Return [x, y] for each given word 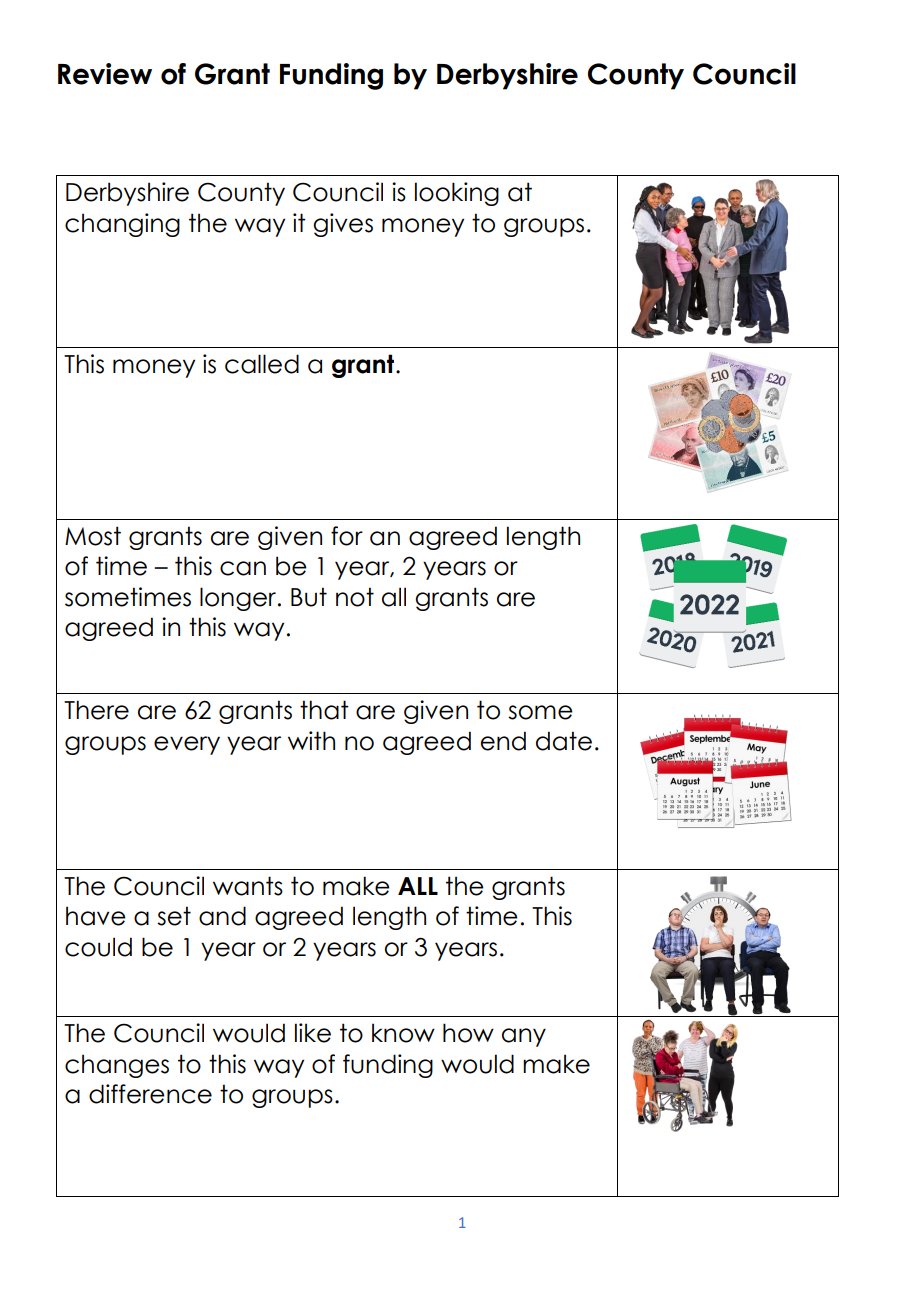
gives [343, 225]
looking [457, 194]
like [313, 1033]
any [524, 1037]
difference [150, 1094]
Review [105, 74]
